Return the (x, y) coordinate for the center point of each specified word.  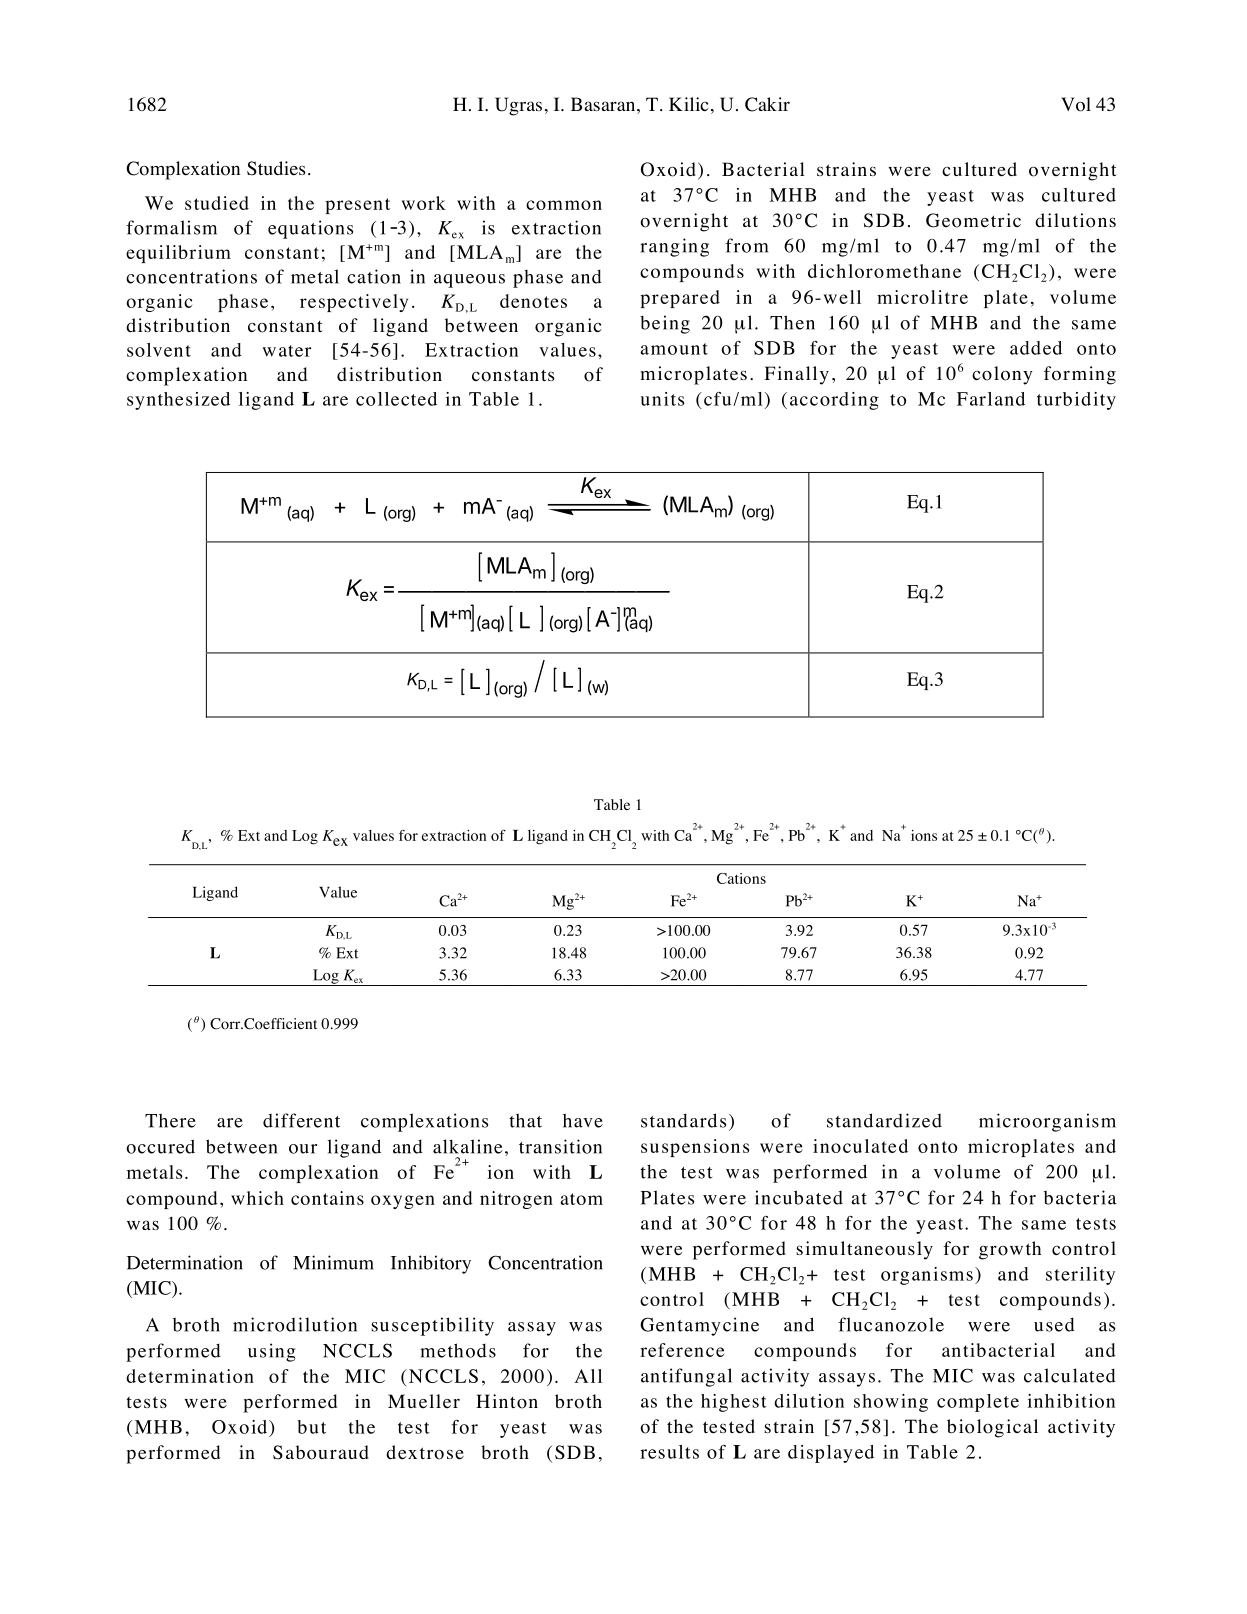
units (662, 399)
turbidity (1076, 401)
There (170, 1120)
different (301, 1120)
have (583, 1120)
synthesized (178, 401)
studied (217, 203)
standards (683, 1120)
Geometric (973, 220)
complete (978, 1403)
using (271, 1352)
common (564, 205)
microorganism (1047, 1122)
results (669, 1452)
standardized (884, 1120)
